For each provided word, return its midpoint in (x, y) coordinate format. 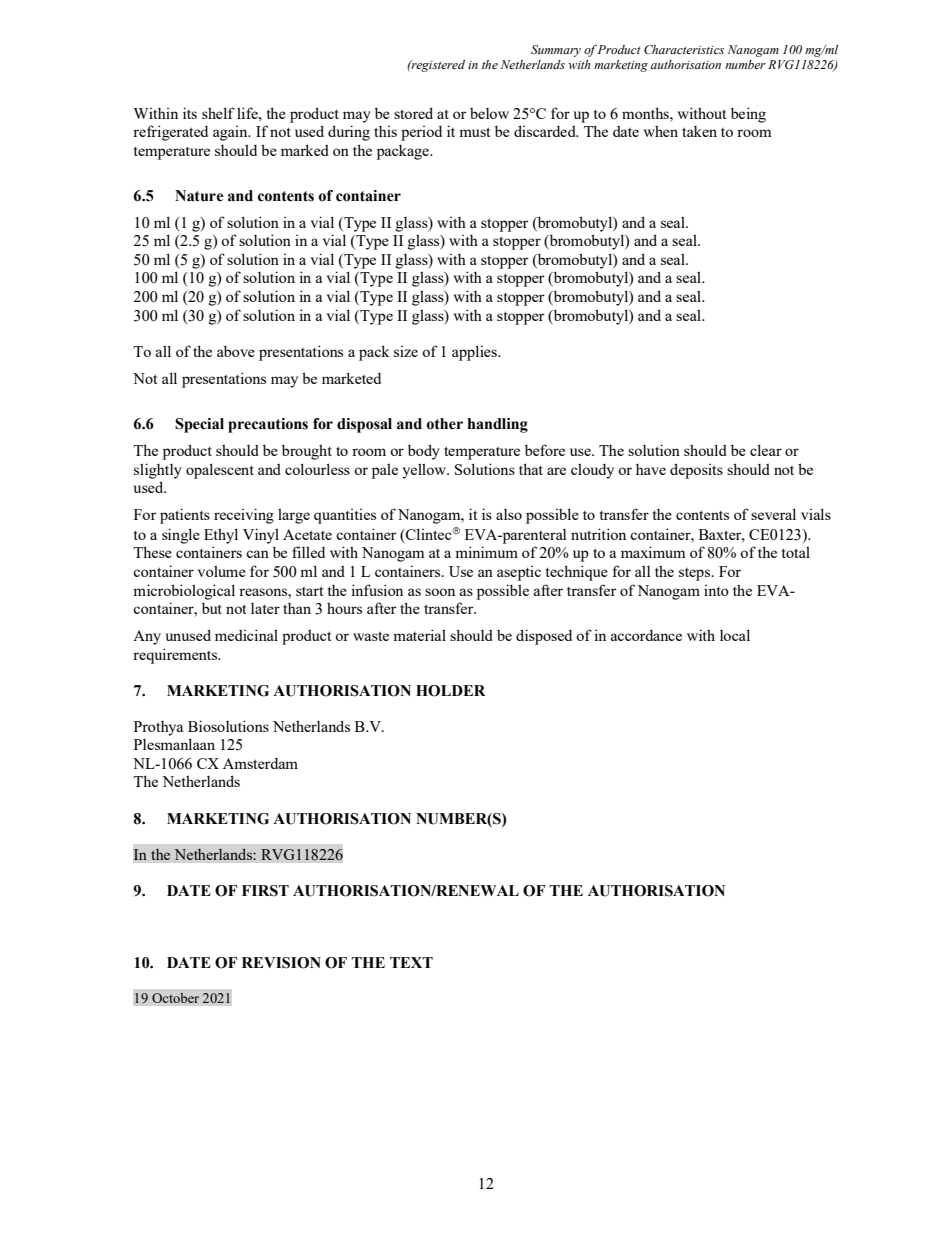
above (236, 351)
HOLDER (450, 691)
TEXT (411, 962)
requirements (176, 656)
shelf (218, 113)
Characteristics (684, 50)
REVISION (281, 963)
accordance (646, 635)
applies (475, 353)
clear (766, 450)
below (489, 113)
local (735, 635)
